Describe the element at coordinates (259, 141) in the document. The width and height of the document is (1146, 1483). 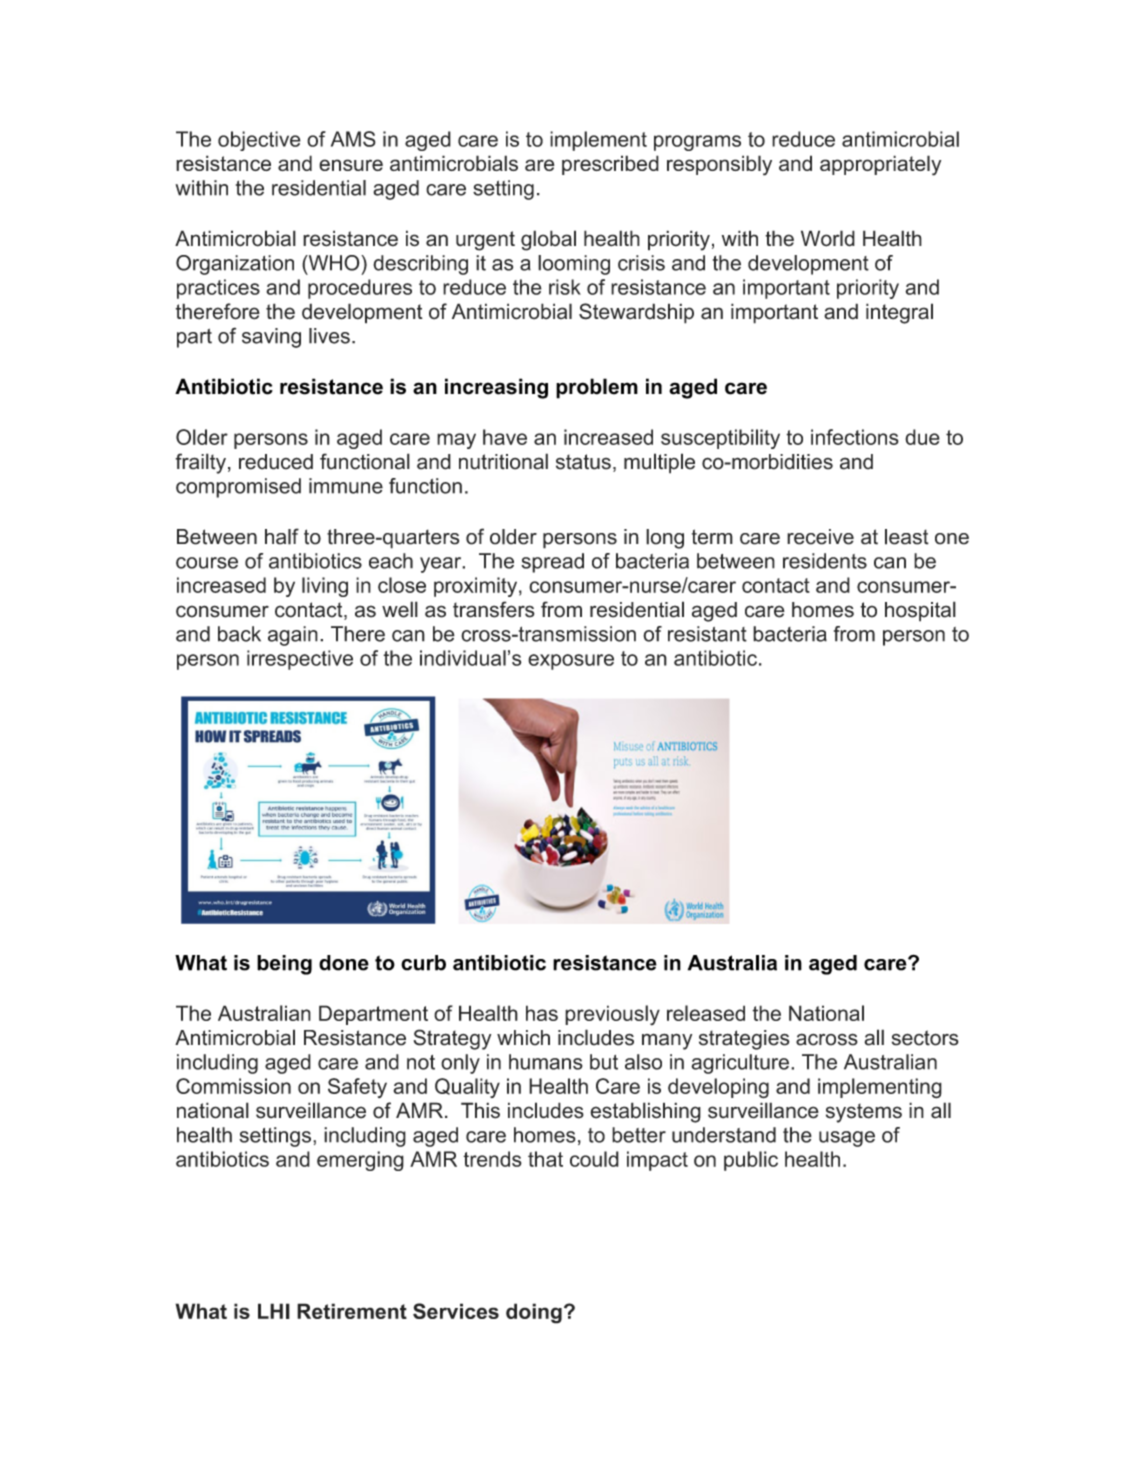
I see `objective` at that location.
